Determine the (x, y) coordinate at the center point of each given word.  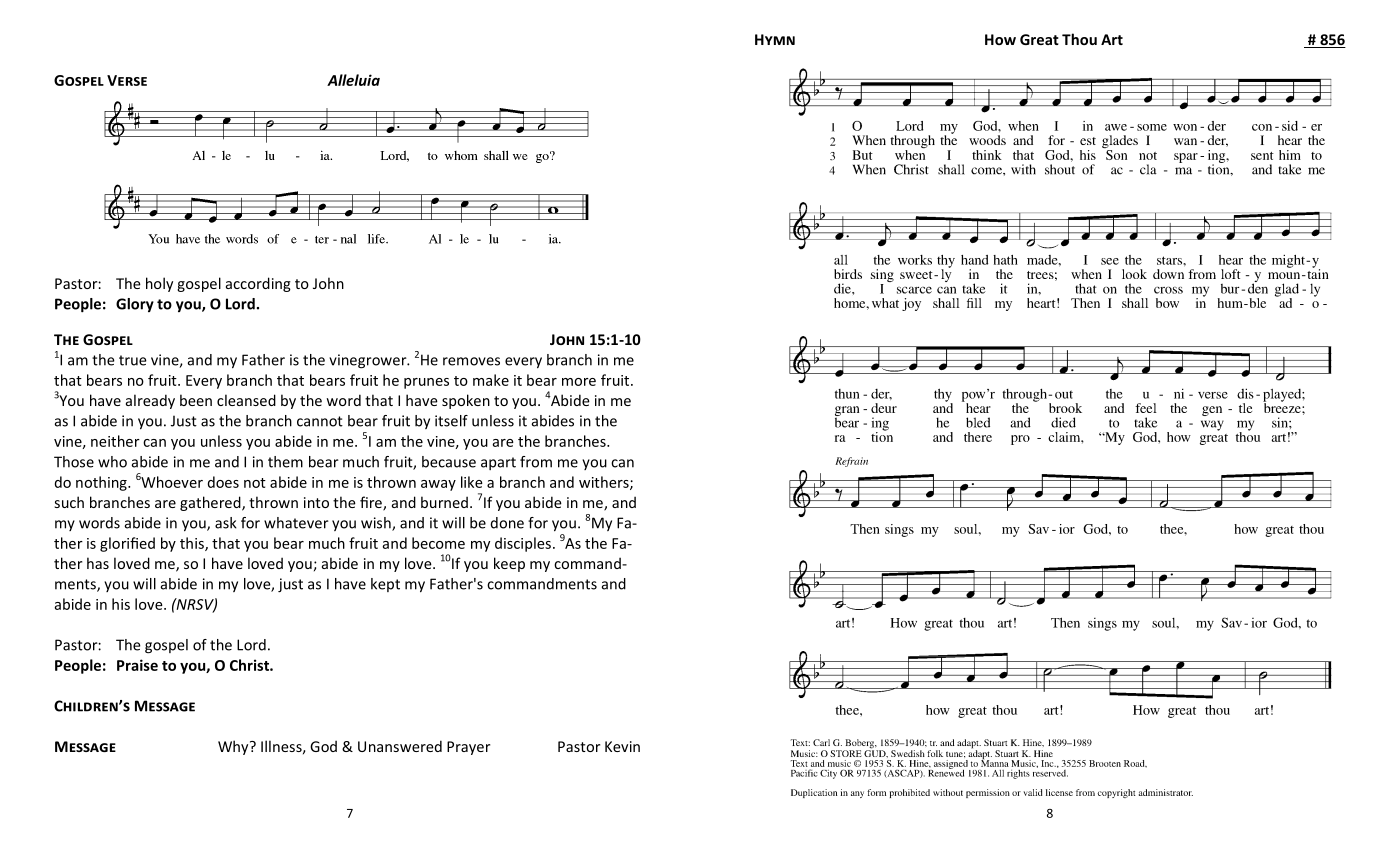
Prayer (468, 748)
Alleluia (353, 80)
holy (159, 284)
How (1000, 39)
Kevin (622, 746)
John (328, 283)
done (507, 523)
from (536, 462)
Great (1039, 39)
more (579, 382)
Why (234, 747)
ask (226, 523)
